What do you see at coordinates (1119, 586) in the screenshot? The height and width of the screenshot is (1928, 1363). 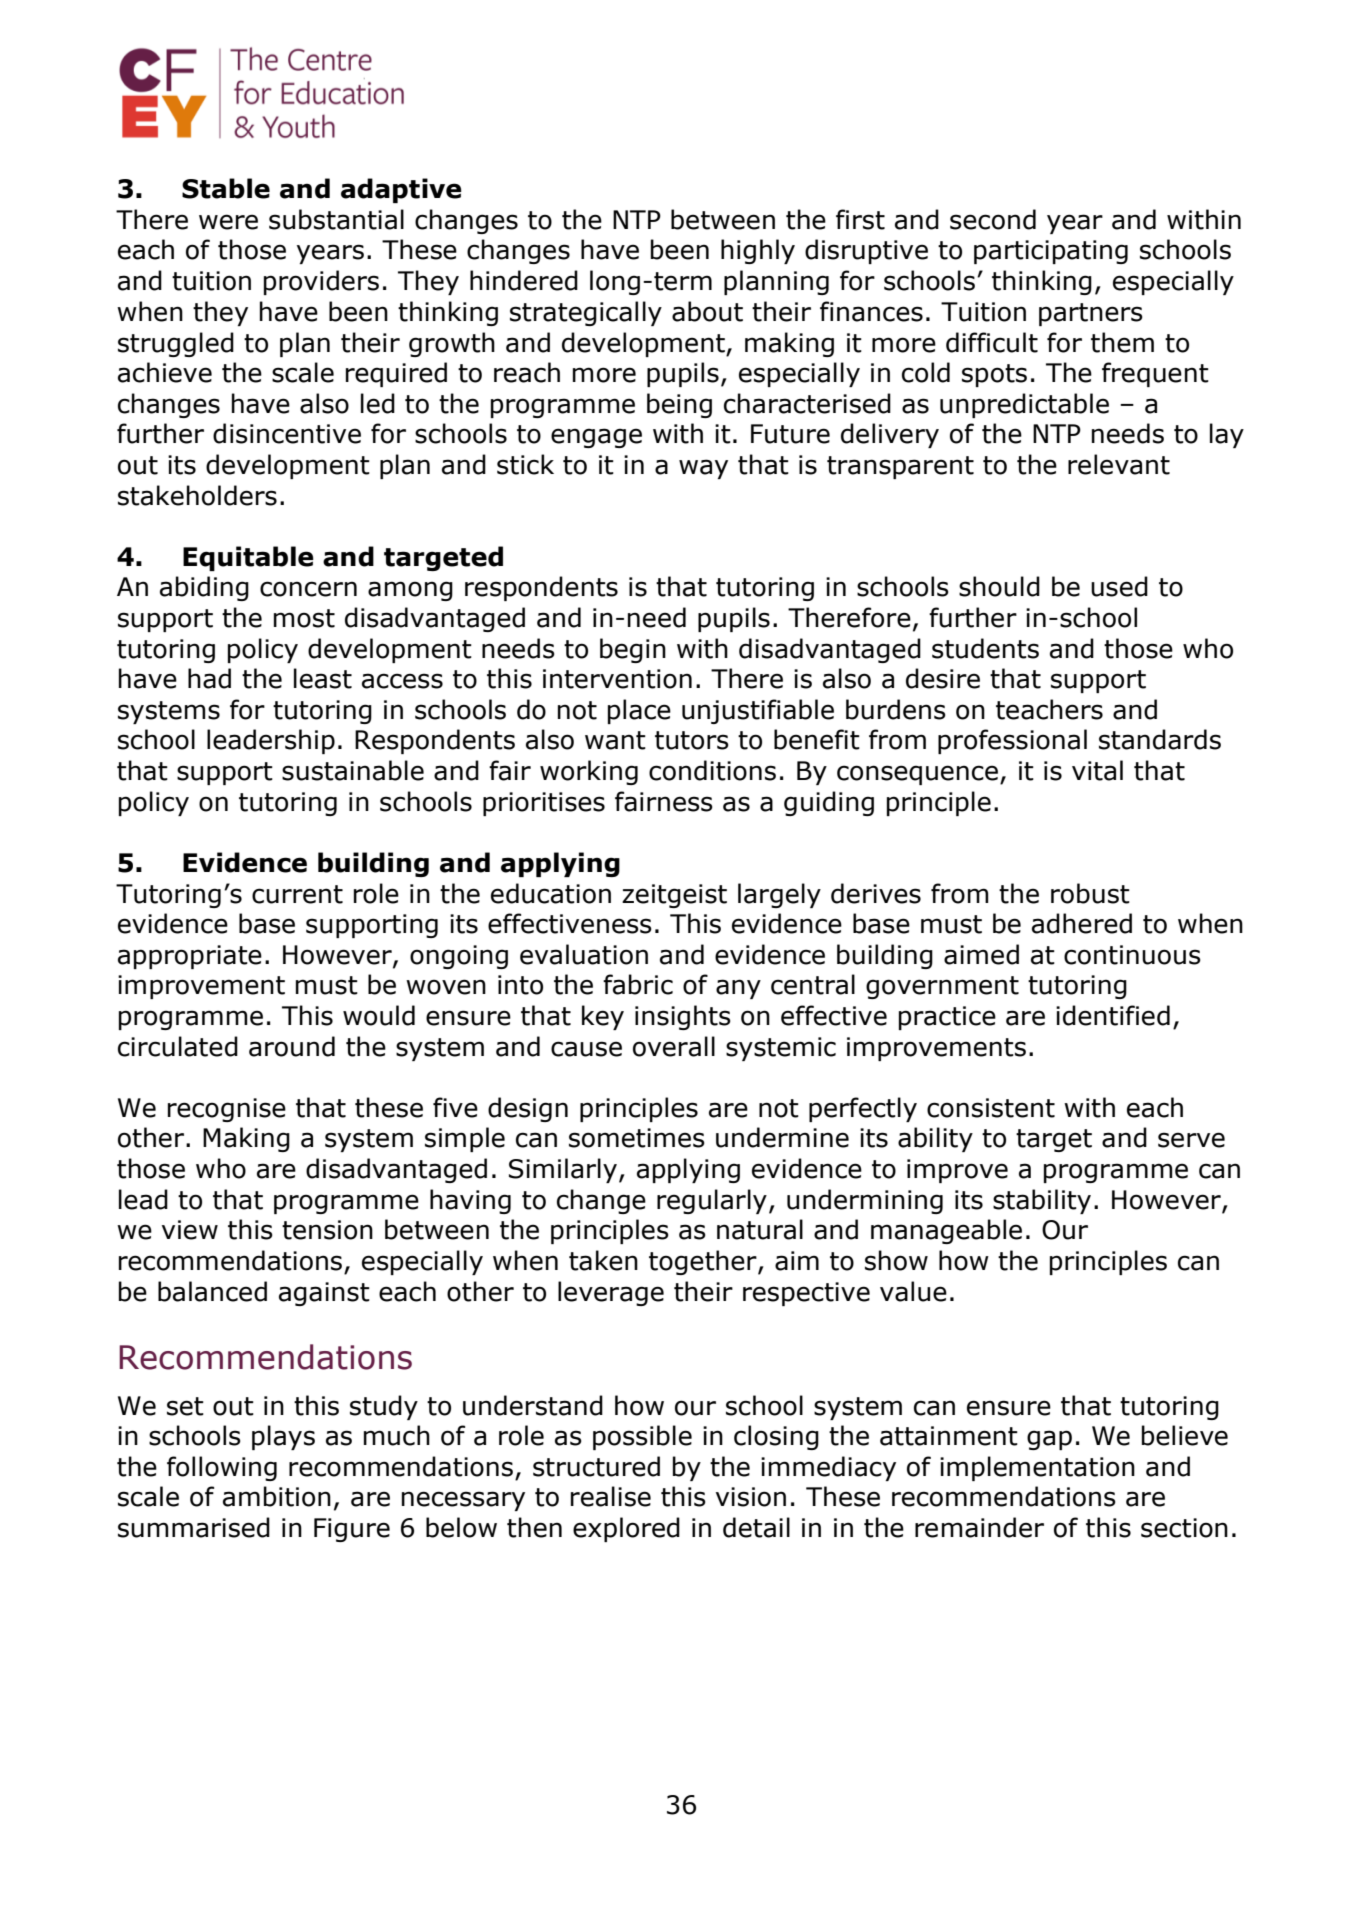 I see `used` at bounding box center [1119, 586].
